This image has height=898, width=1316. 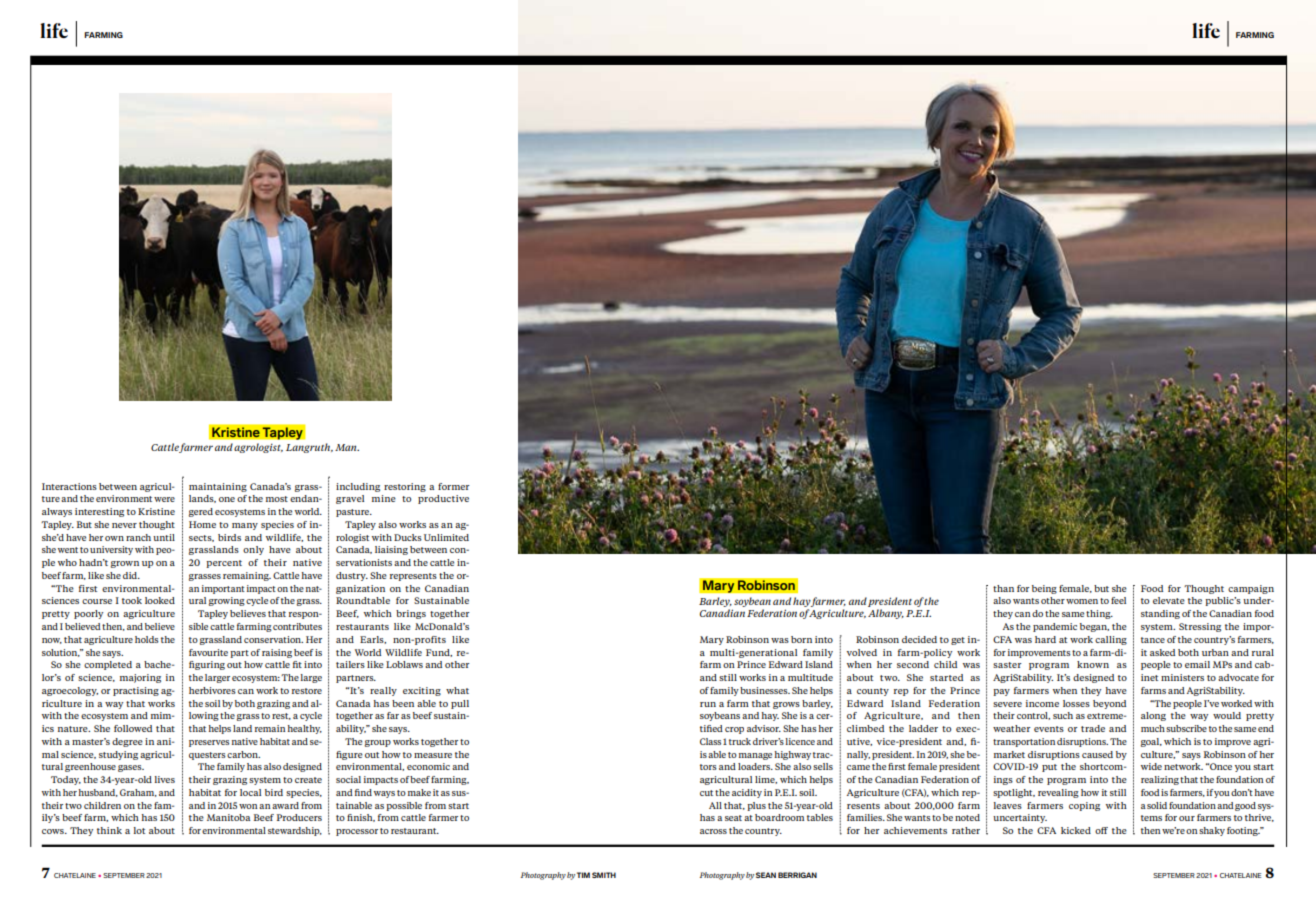 I want to click on SMITH, so click(x=604, y=875).
